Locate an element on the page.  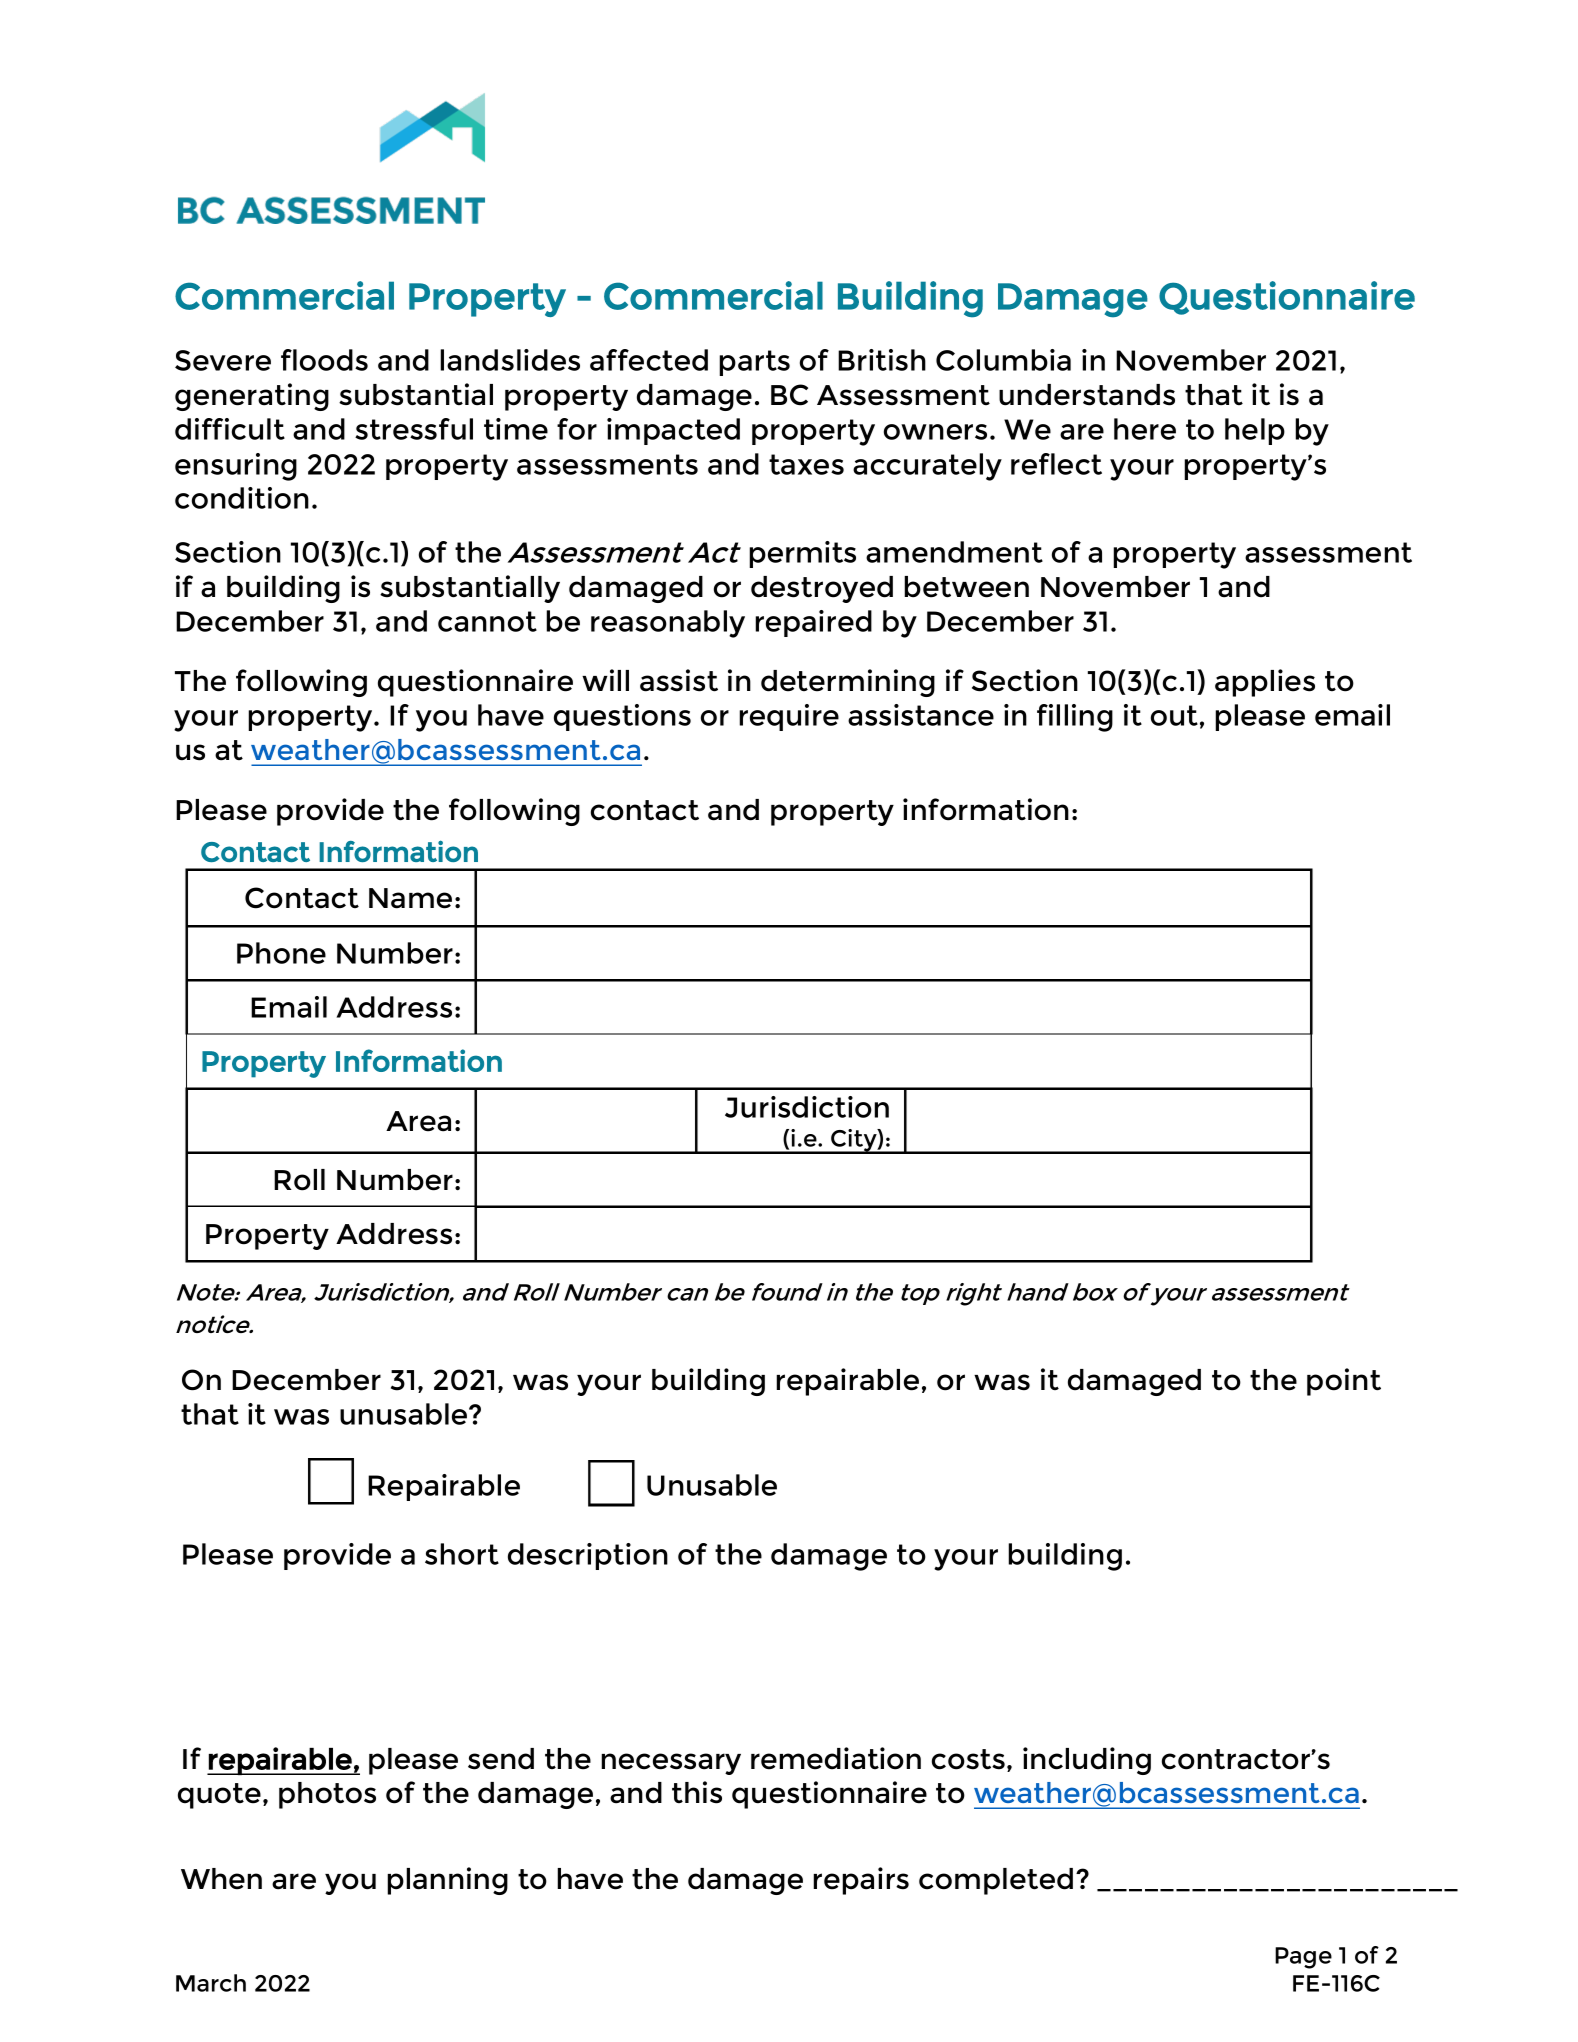
parts is located at coordinates (754, 363).
